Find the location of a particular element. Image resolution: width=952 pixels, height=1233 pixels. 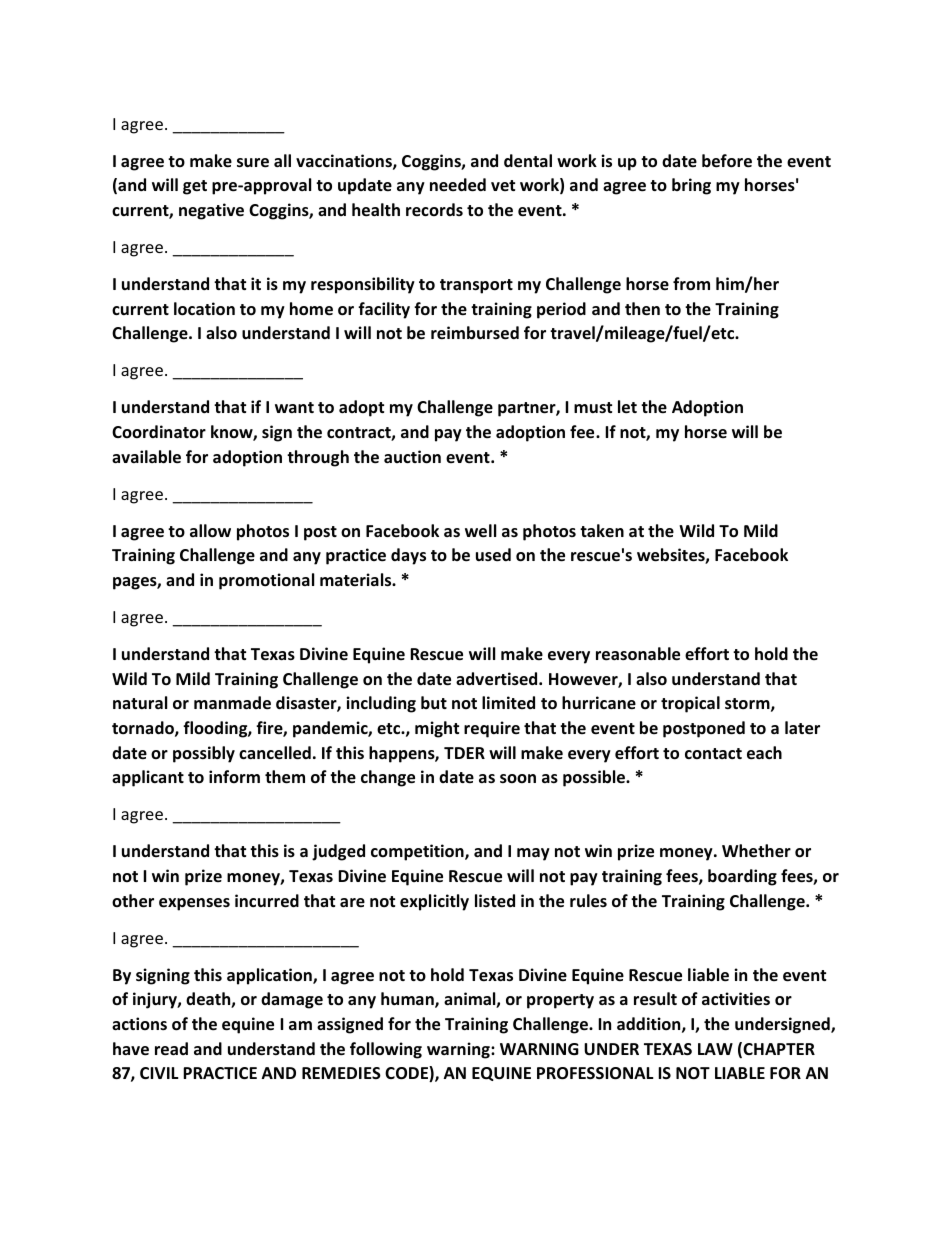

get is located at coordinates (195, 187).
